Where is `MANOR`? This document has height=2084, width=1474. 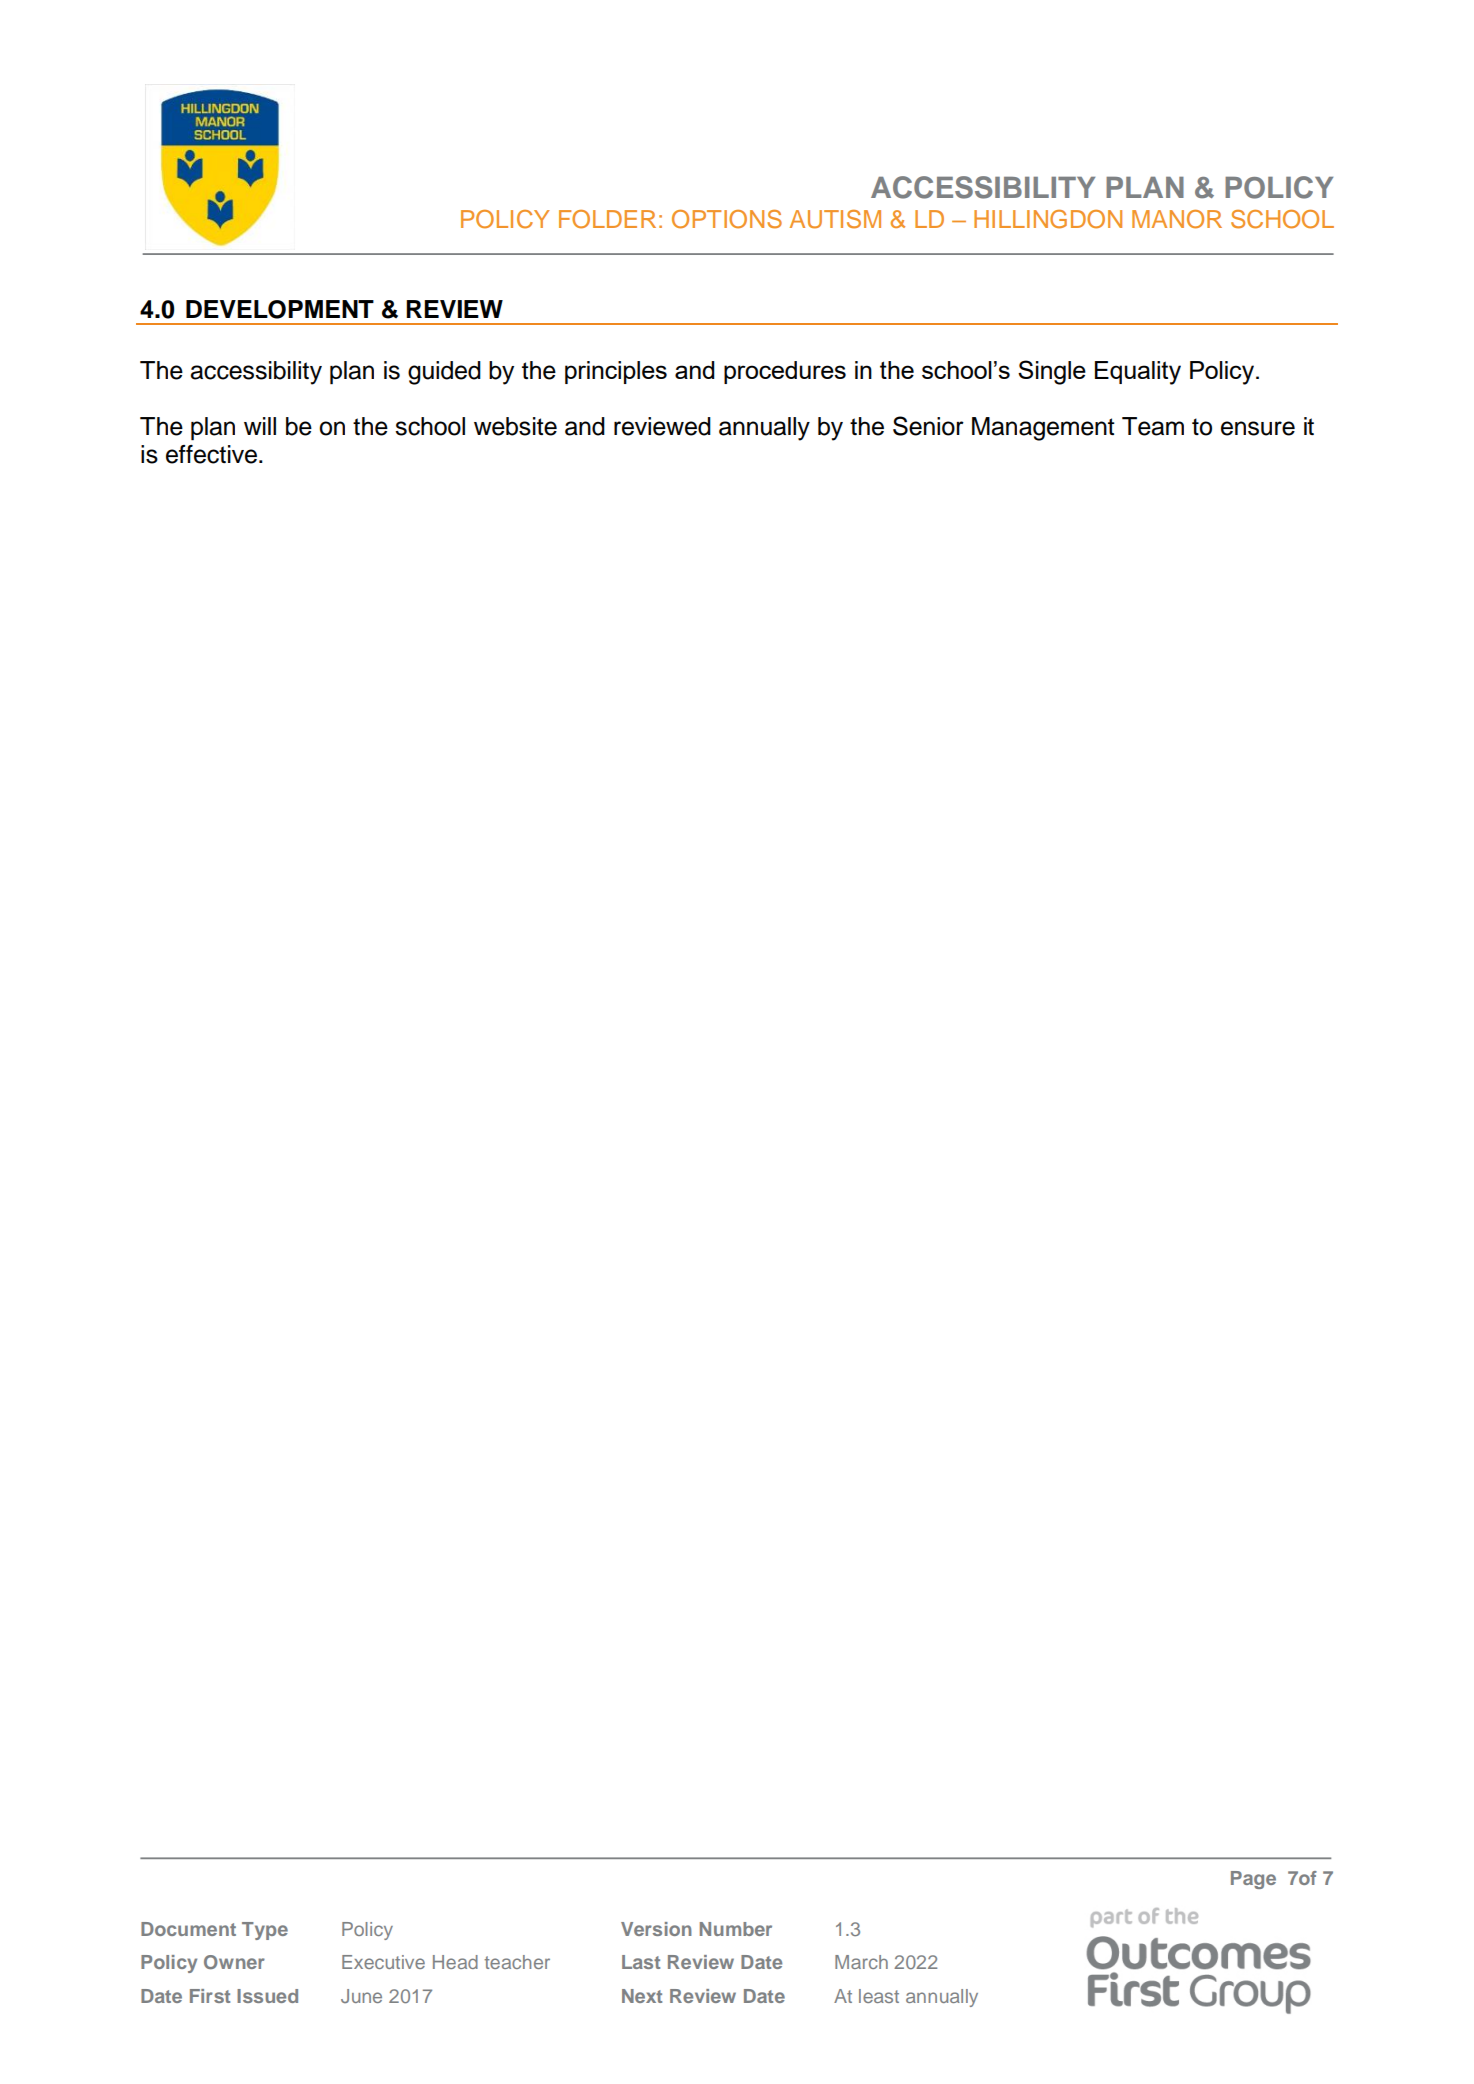
MANOR is located at coordinates (1177, 219).
